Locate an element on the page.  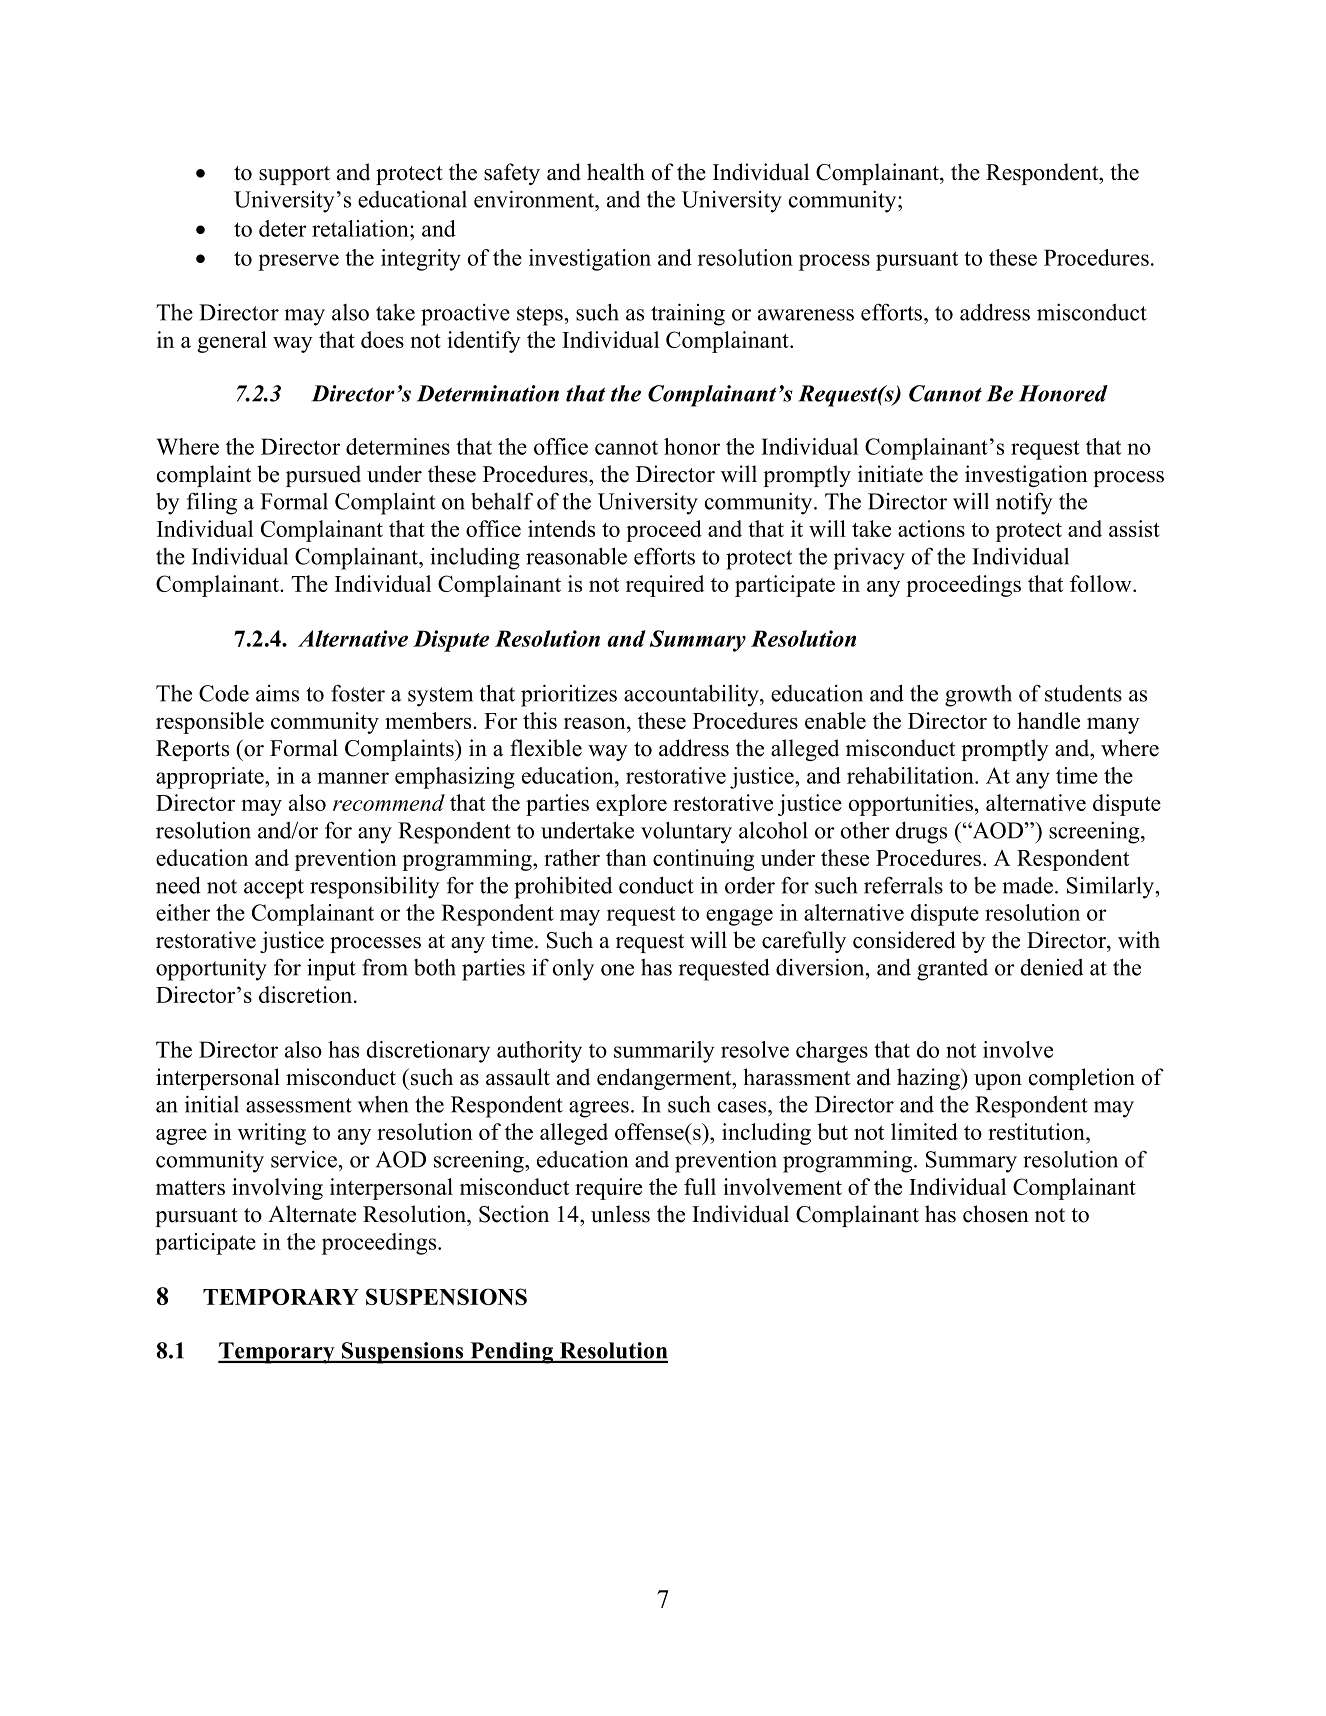
manner is located at coordinates (353, 778).
